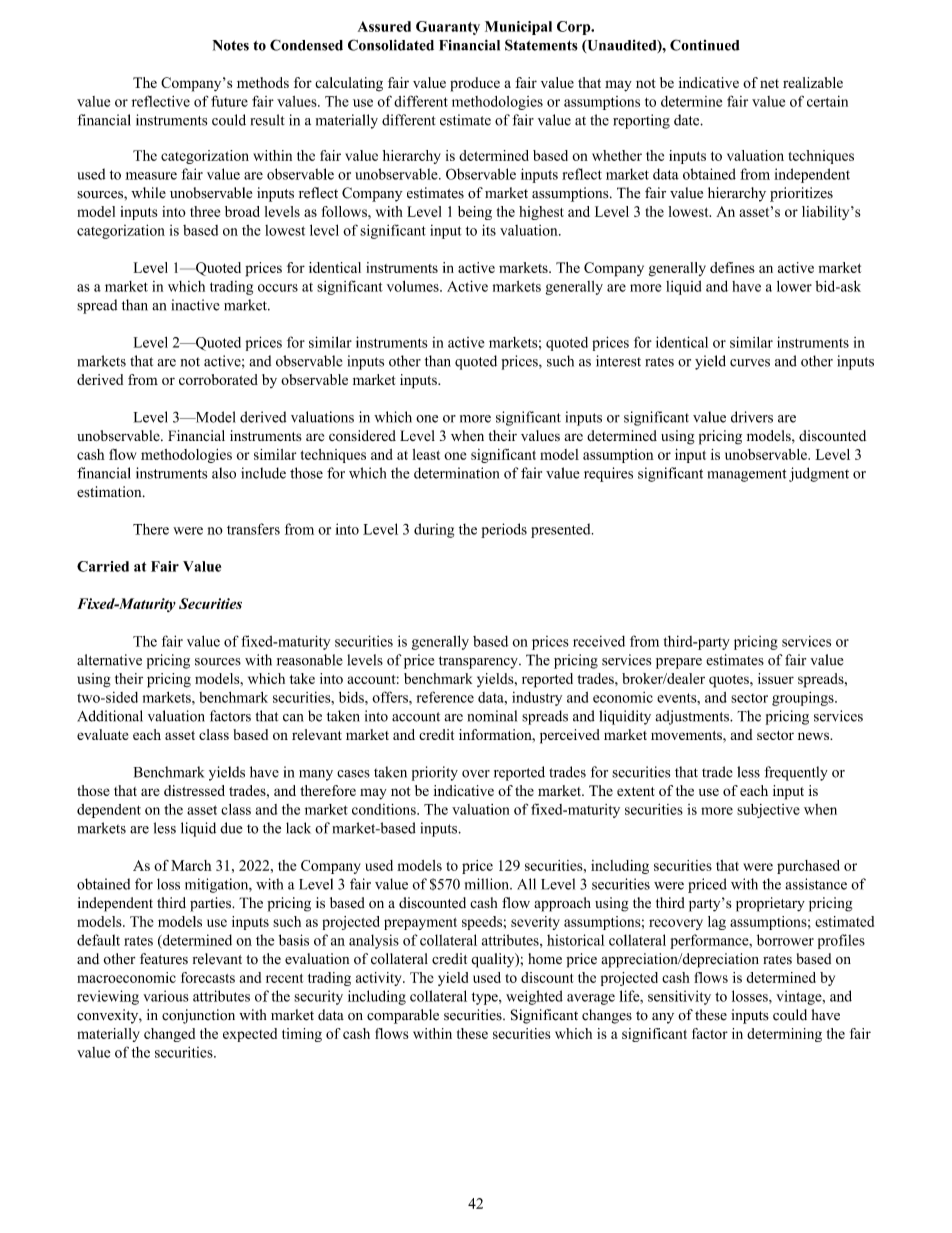  What do you see at coordinates (194, 790) in the page?
I see `distressed` at bounding box center [194, 790].
